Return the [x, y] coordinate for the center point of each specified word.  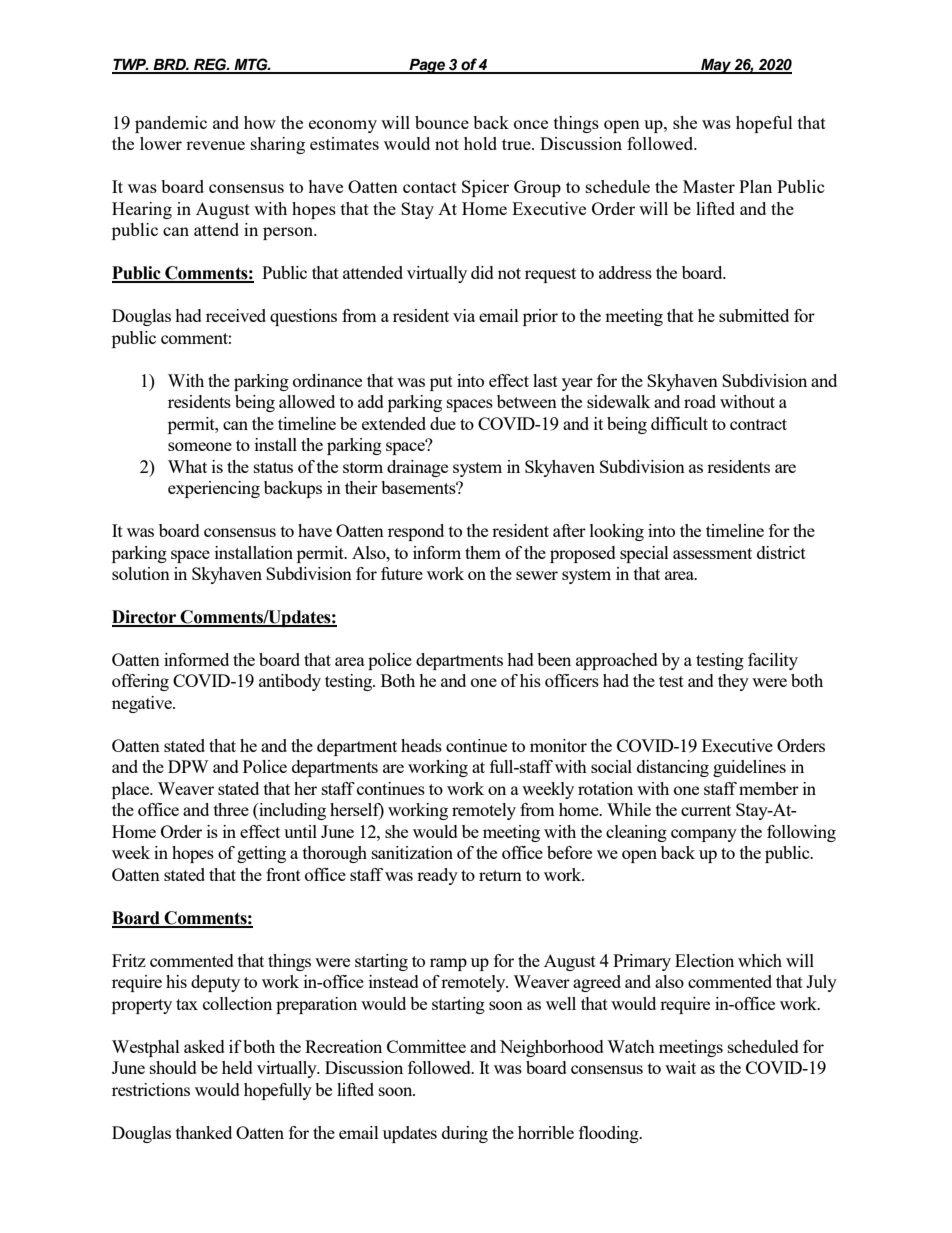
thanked [204, 1132]
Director [145, 618]
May [716, 66]
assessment [712, 553]
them [483, 552]
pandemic [171, 124]
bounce [442, 122]
